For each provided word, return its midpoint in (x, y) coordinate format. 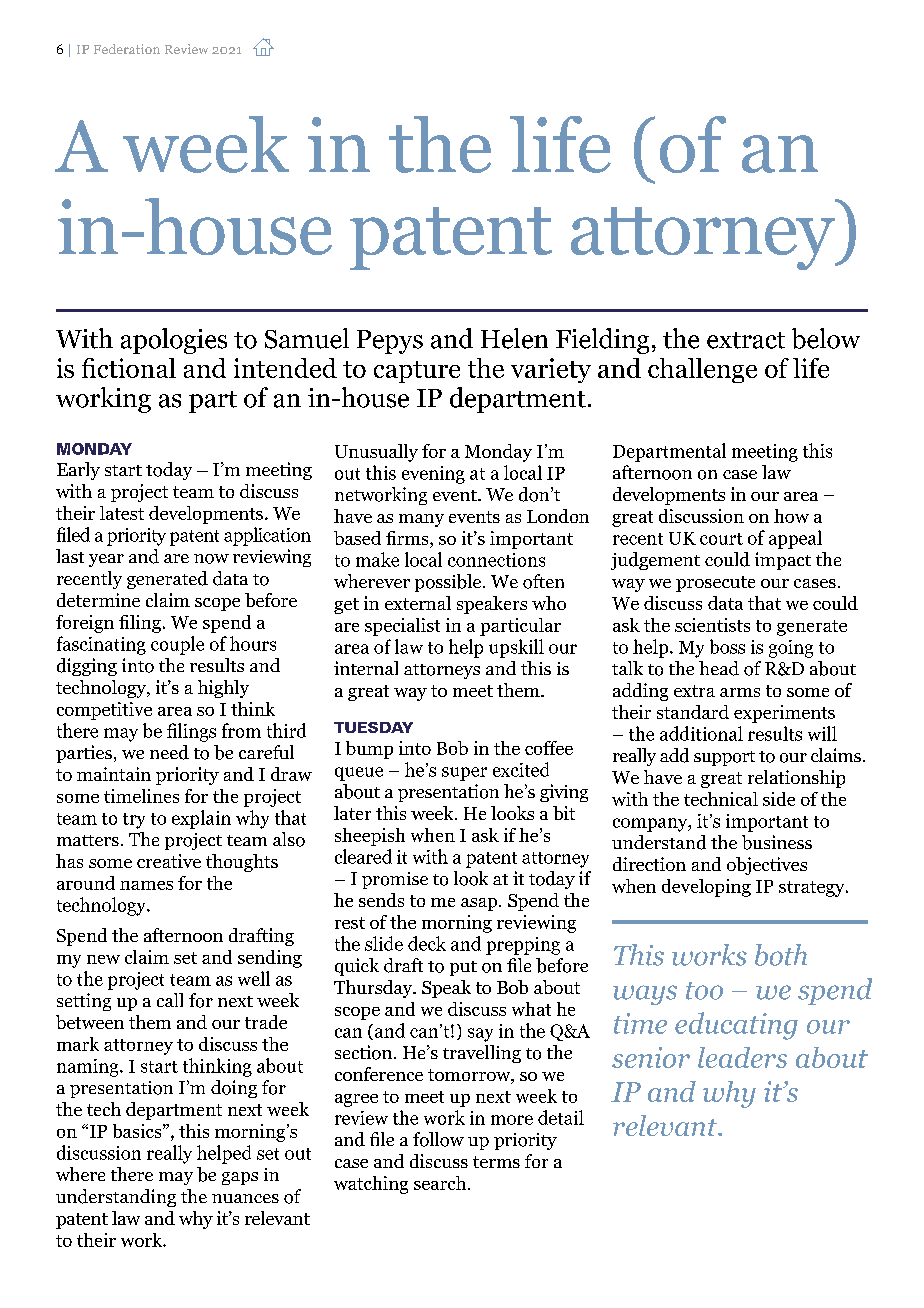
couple (177, 645)
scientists (712, 625)
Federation (127, 49)
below (826, 338)
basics (138, 1131)
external (418, 603)
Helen (514, 338)
